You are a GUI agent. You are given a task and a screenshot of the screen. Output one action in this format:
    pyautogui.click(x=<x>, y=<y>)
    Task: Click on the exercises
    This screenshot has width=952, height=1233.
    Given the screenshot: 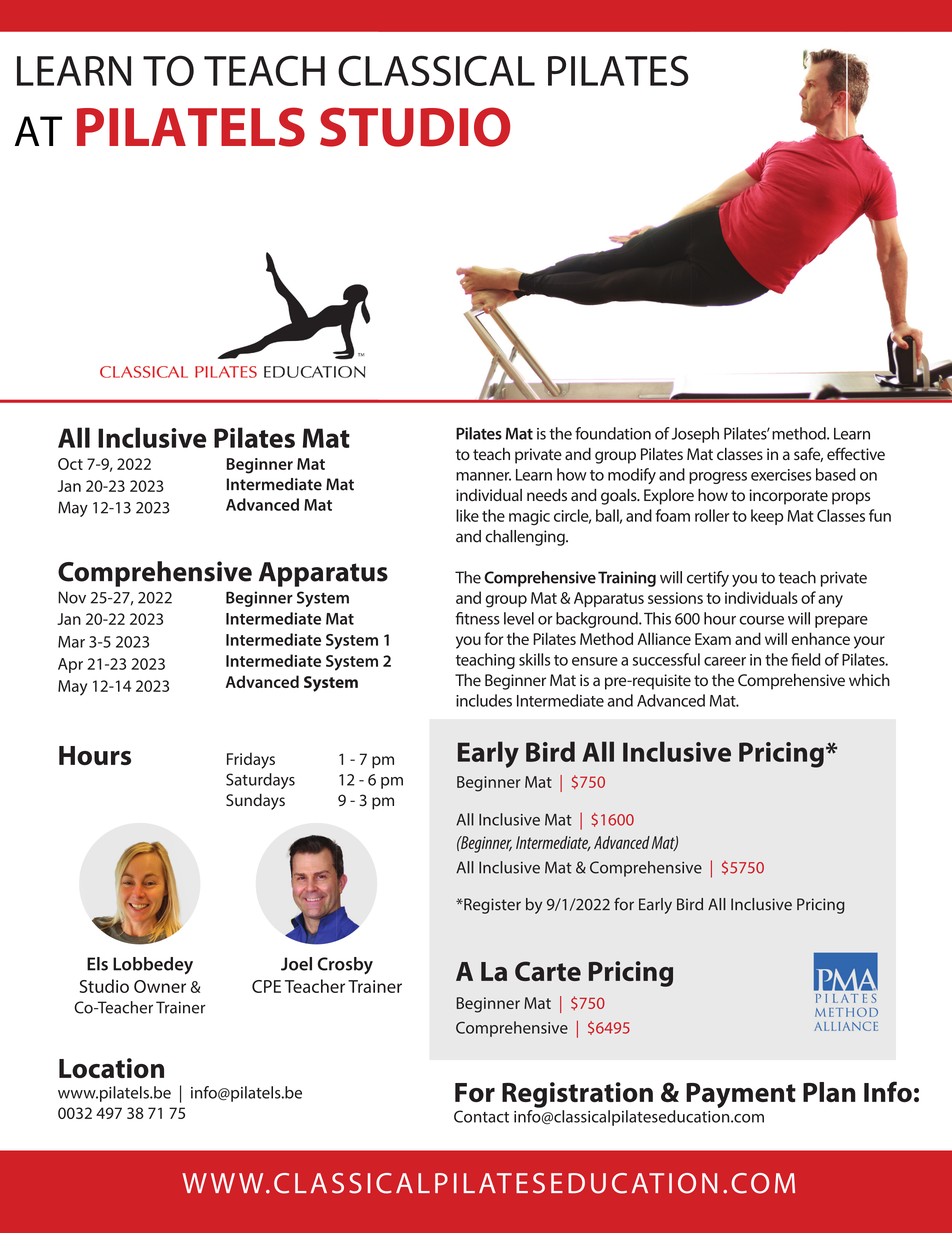 What is the action you would take?
    pyautogui.click(x=781, y=475)
